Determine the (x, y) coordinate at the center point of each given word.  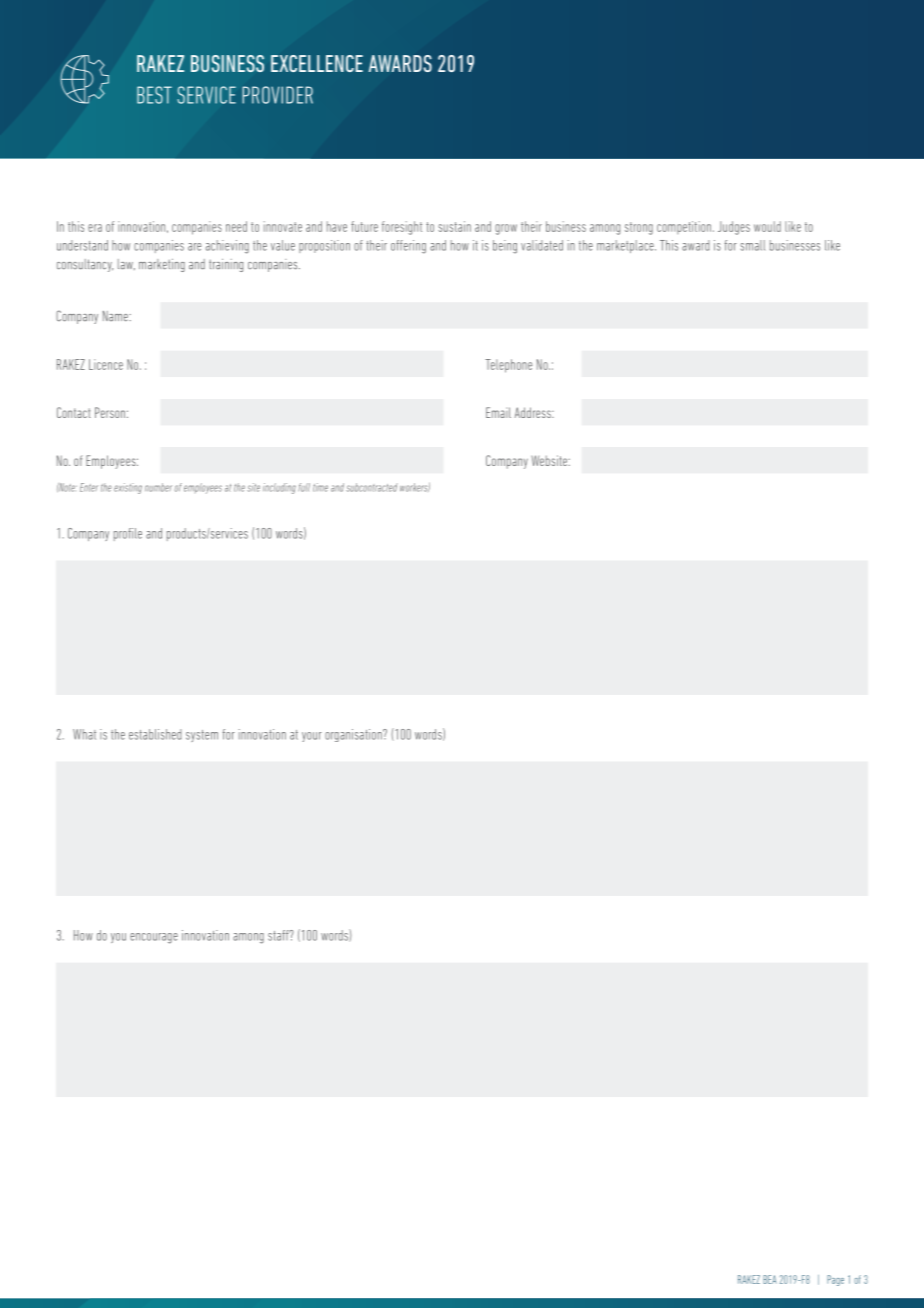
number (158, 487)
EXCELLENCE (317, 63)
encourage (154, 938)
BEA (770, 1279)
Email (498, 412)
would (767, 226)
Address (534, 412)
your (312, 737)
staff (279, 935)
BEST (154, 95)
